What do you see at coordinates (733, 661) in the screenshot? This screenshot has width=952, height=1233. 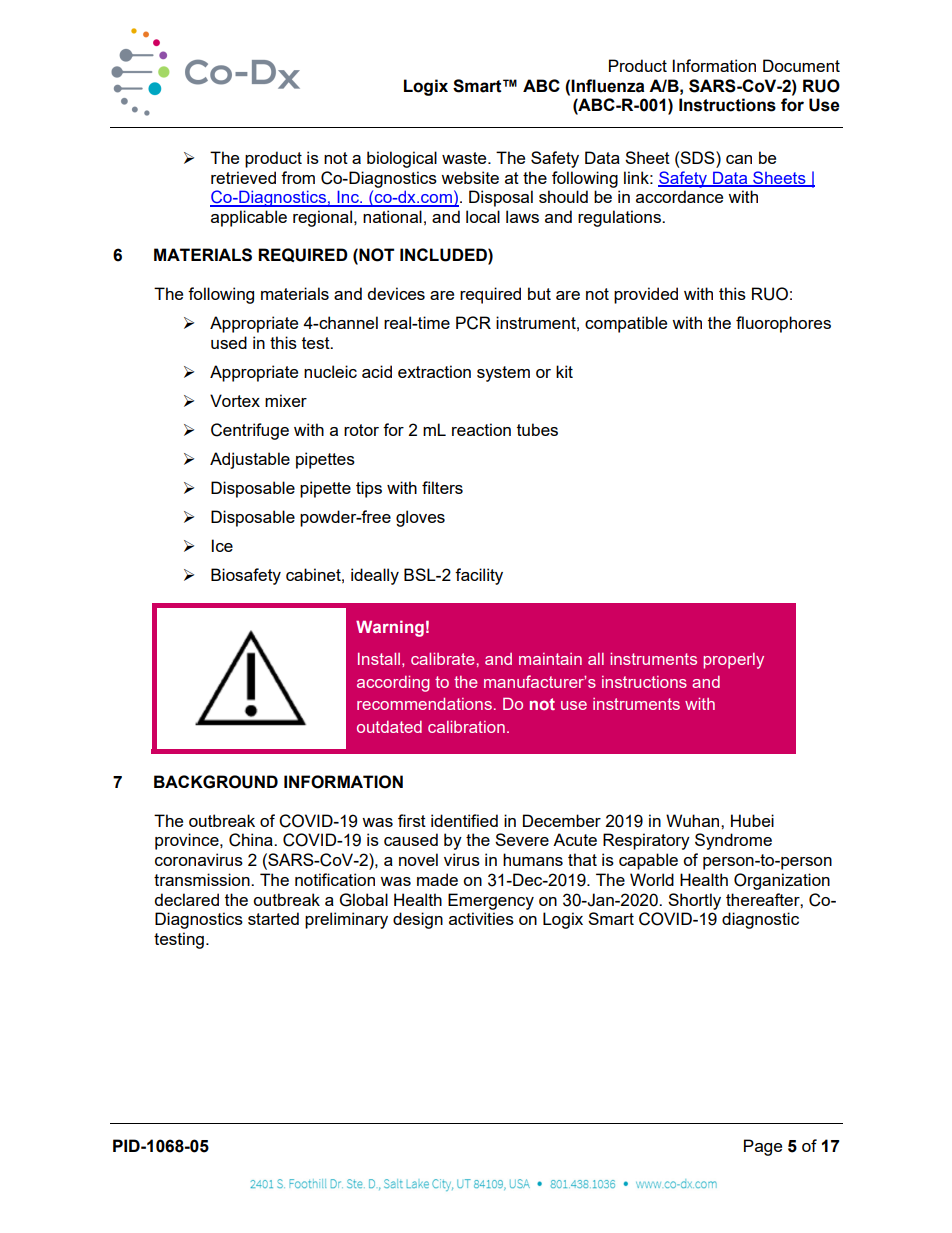 I see `properly` at bounding box center [733, 661].
